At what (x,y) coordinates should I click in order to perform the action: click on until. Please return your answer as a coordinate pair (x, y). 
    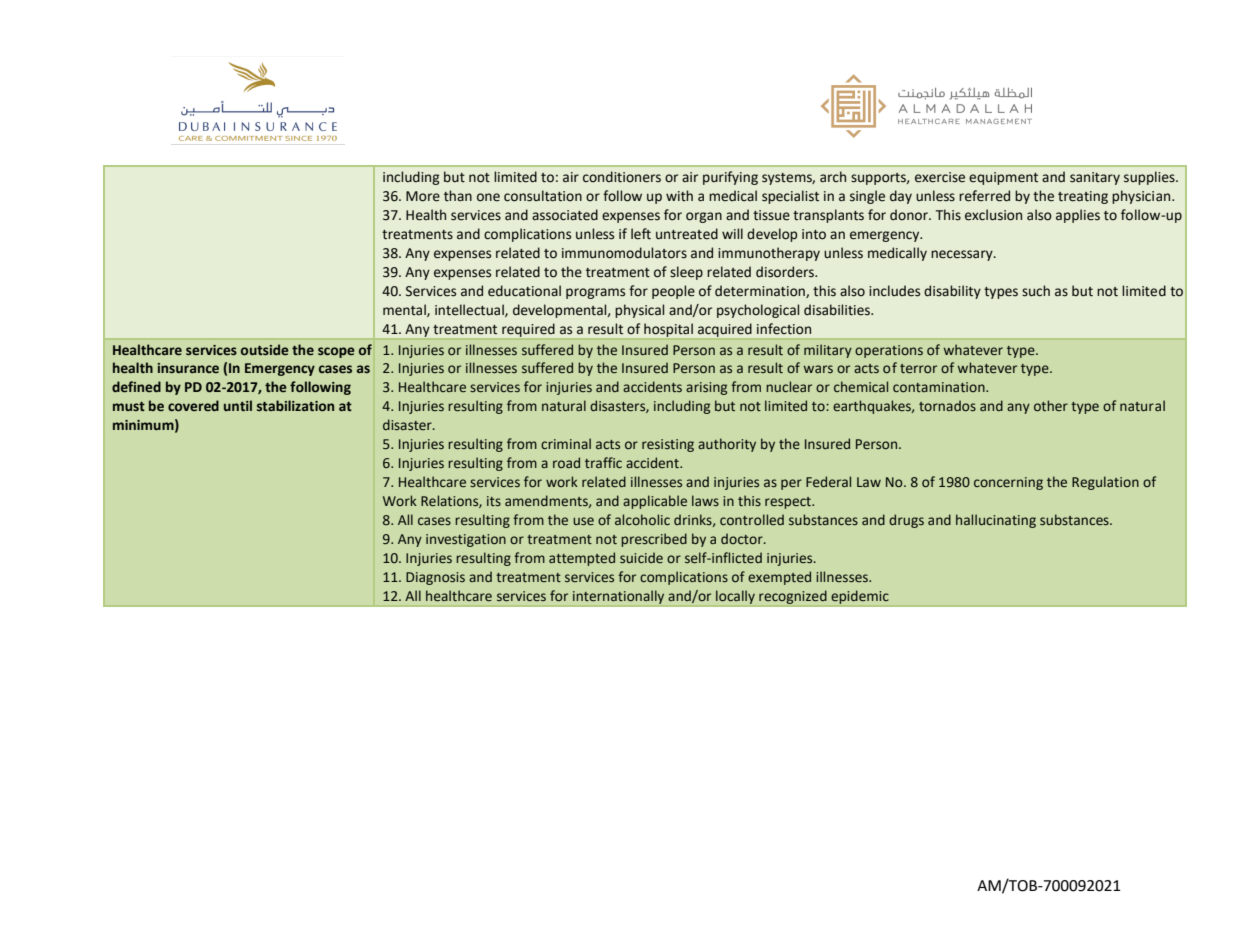
    Looking at the image, I should click on (238, 405).
